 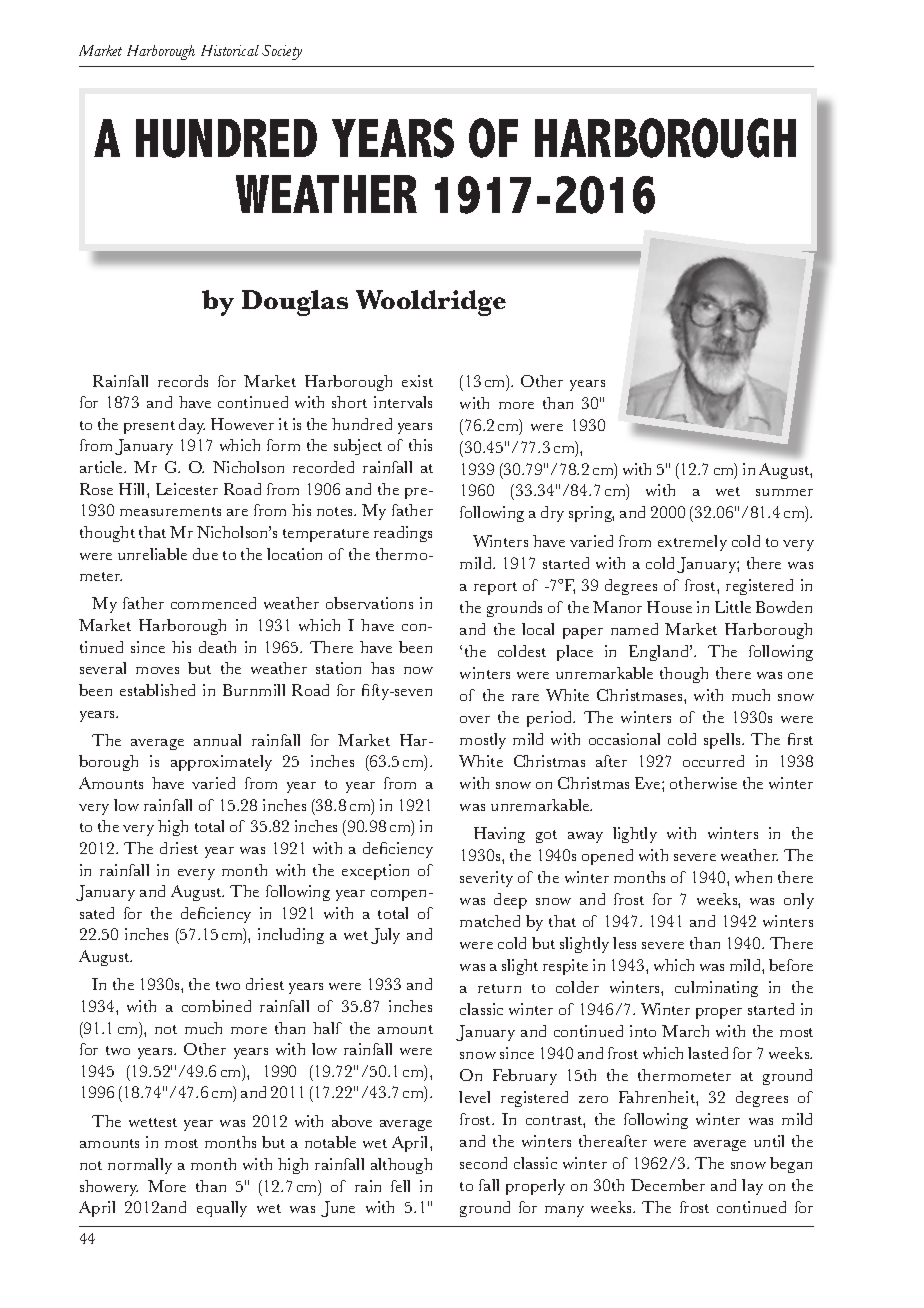 What do you see at coordinates (733, 607) in the image?
I see `Little` at bounding box center [733, 607].
